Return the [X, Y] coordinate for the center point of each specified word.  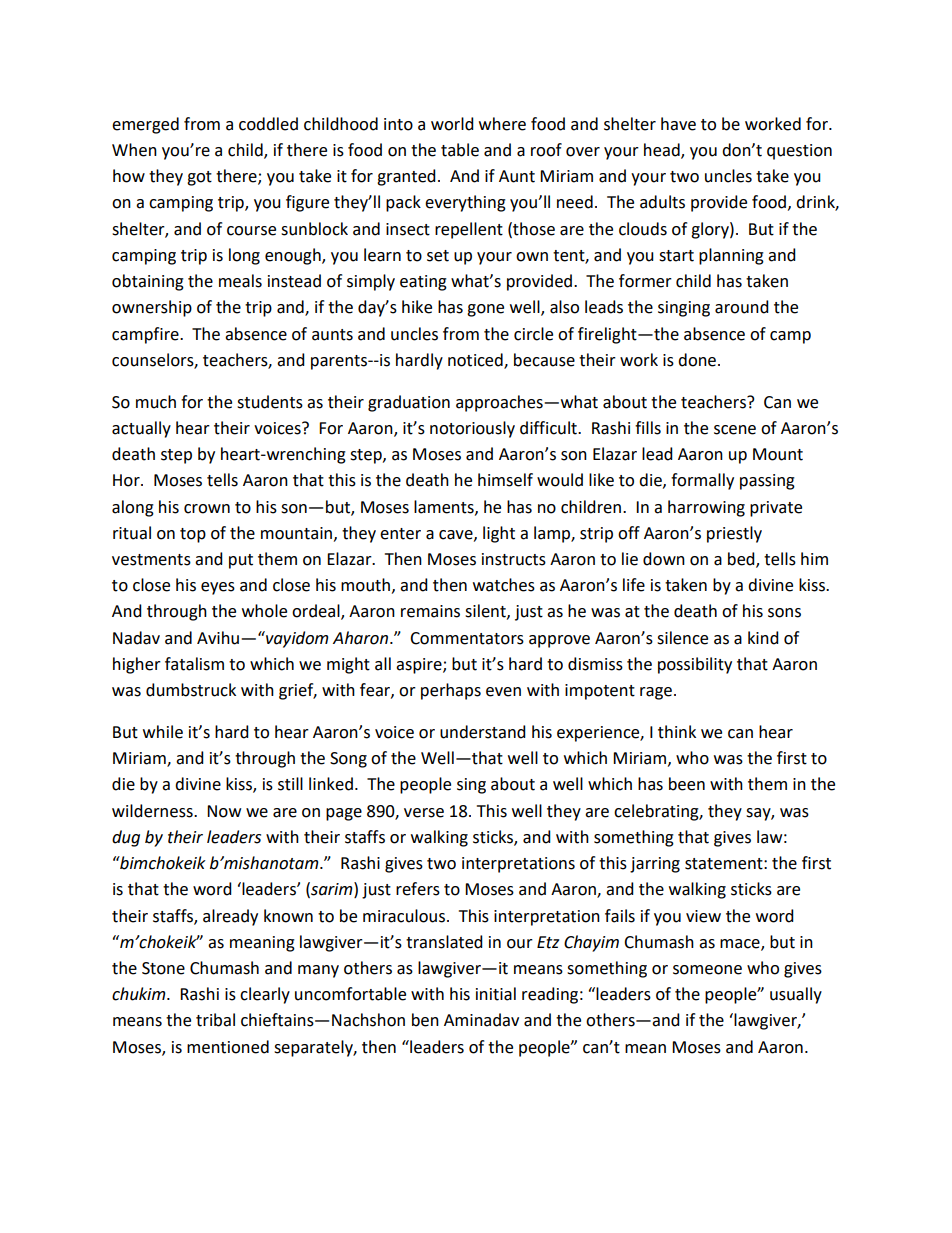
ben [425, 1020]
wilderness [153, 811]
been [687, 784]
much [156, 402]
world [452, 124]
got [199, 178]
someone [707, 970]
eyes [218, 588]
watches [504, 585]
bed [742, 560]
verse [424, 813]
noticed [476, 360]
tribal [215, 1020]
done [698, 360]
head [663, 151]
